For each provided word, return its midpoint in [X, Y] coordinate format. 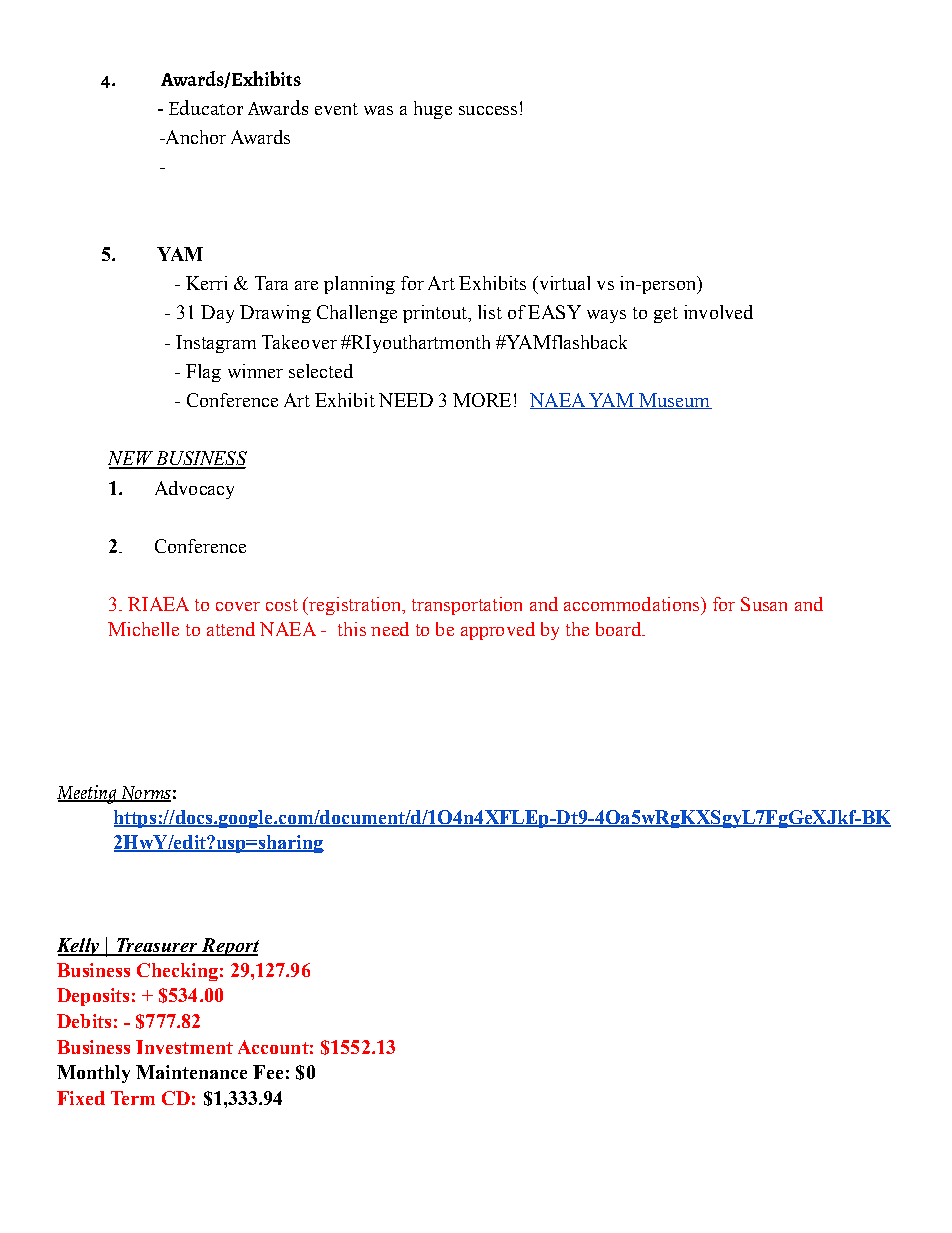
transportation [467, 606]
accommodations [633, 604]
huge [433, 110]
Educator [206, 107]
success [488, 110]
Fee [268, 1072]
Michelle [143, 629]
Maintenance [191, 1072]
